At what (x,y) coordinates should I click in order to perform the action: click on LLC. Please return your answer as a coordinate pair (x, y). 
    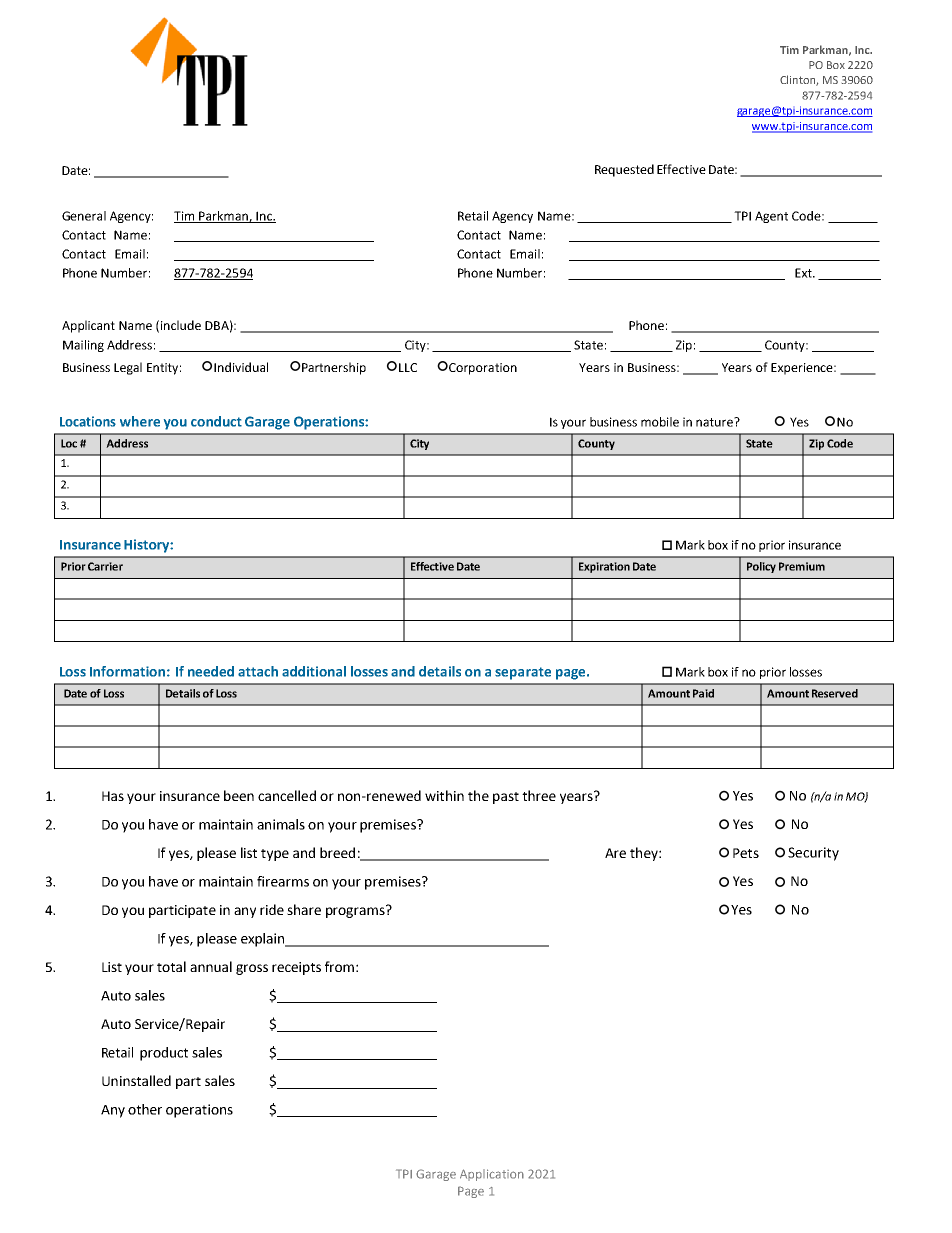
    Looking at the image, I should click on (408, 367).
